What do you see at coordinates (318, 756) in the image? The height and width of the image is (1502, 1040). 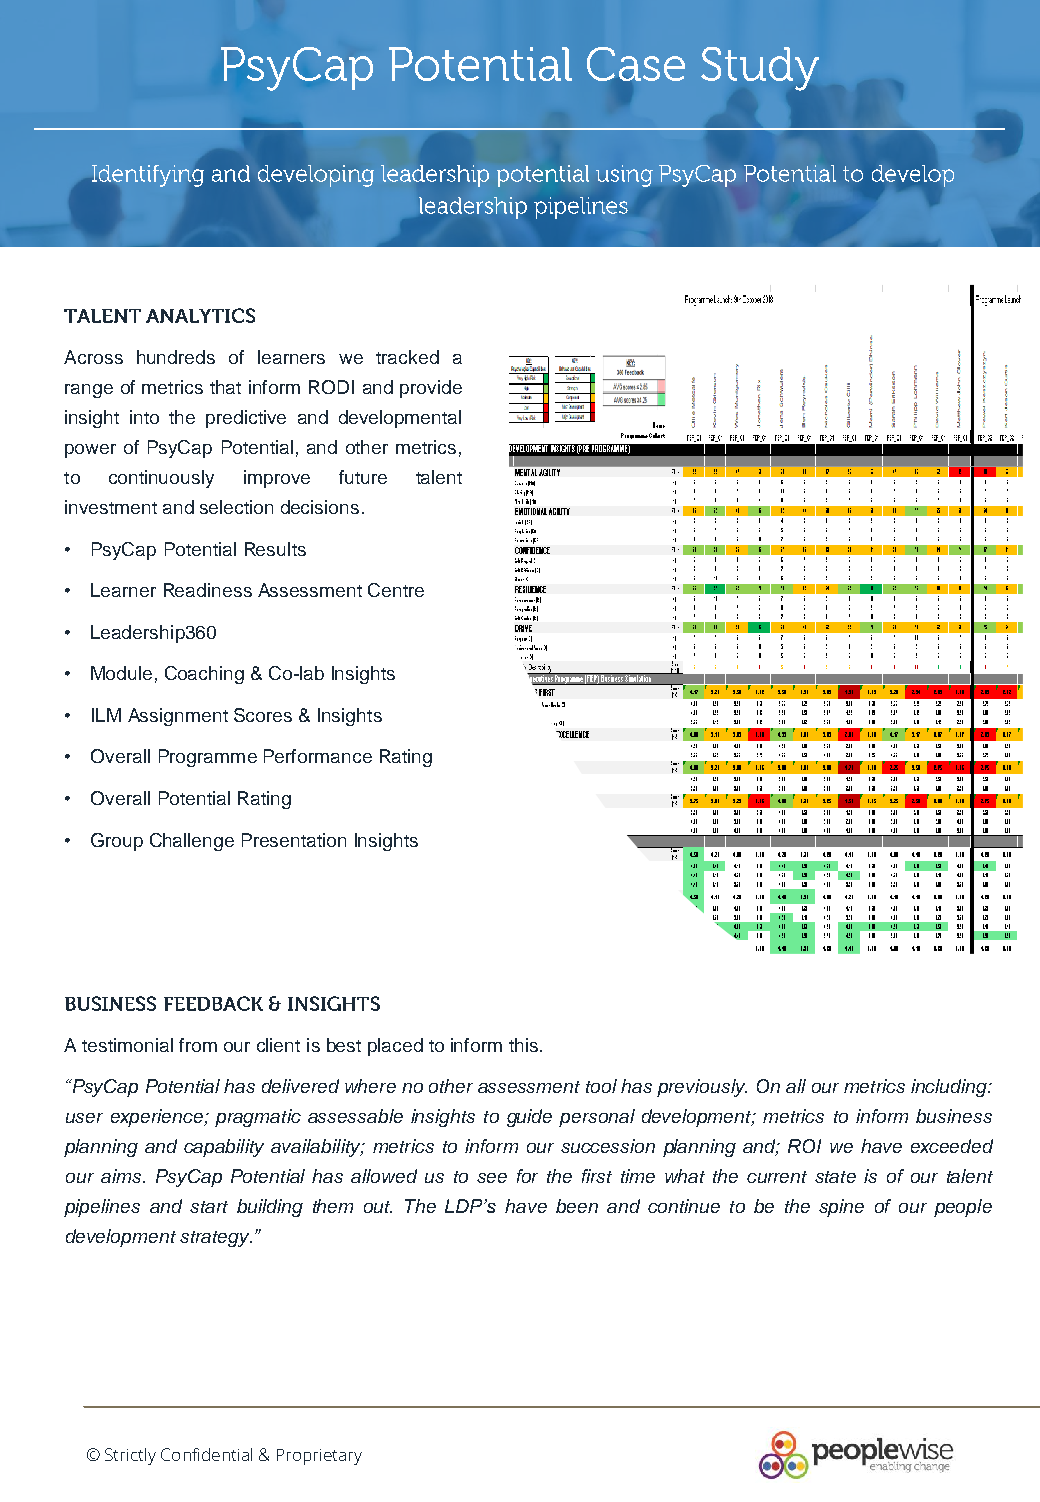 I see `Performance` at bounding box center [318, 756].
